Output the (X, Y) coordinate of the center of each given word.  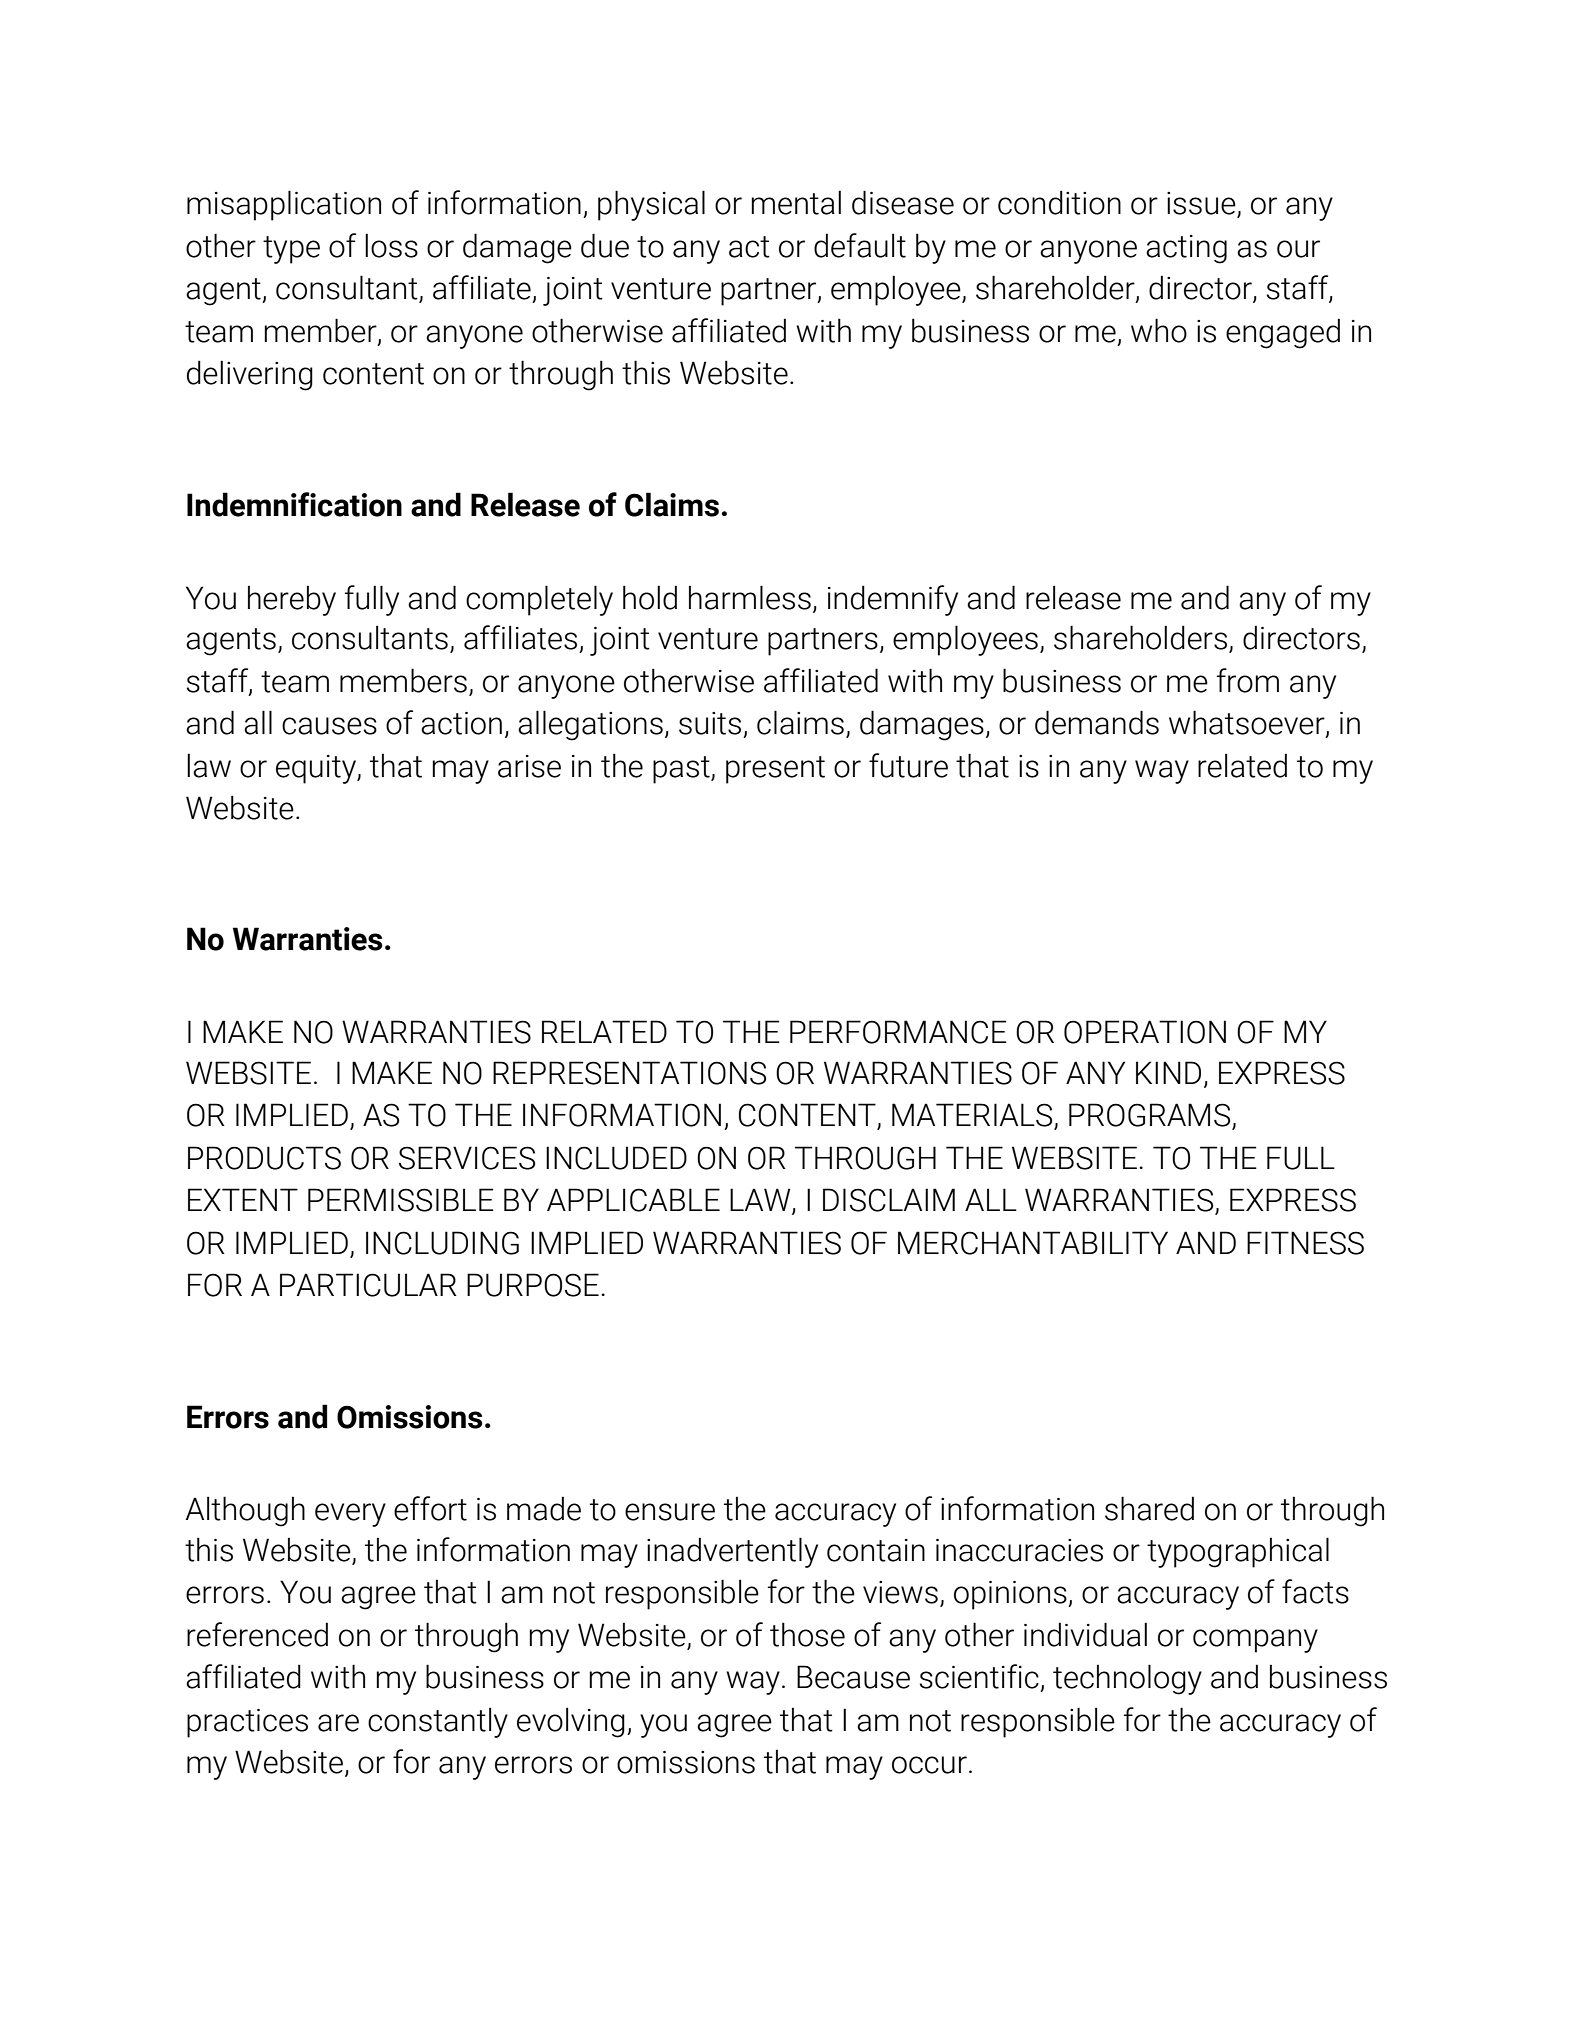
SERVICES (467, 1158)
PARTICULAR (368, 1285)
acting (1186, 249)
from (1248, 680)
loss (391, 245)
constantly (438, 1722)
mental (796, 202)
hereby (292, 601)
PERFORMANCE (898, 1032)
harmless (750, 597)
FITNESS (1305, 1243)
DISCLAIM (889, 1200)
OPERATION (1145, 1032)
